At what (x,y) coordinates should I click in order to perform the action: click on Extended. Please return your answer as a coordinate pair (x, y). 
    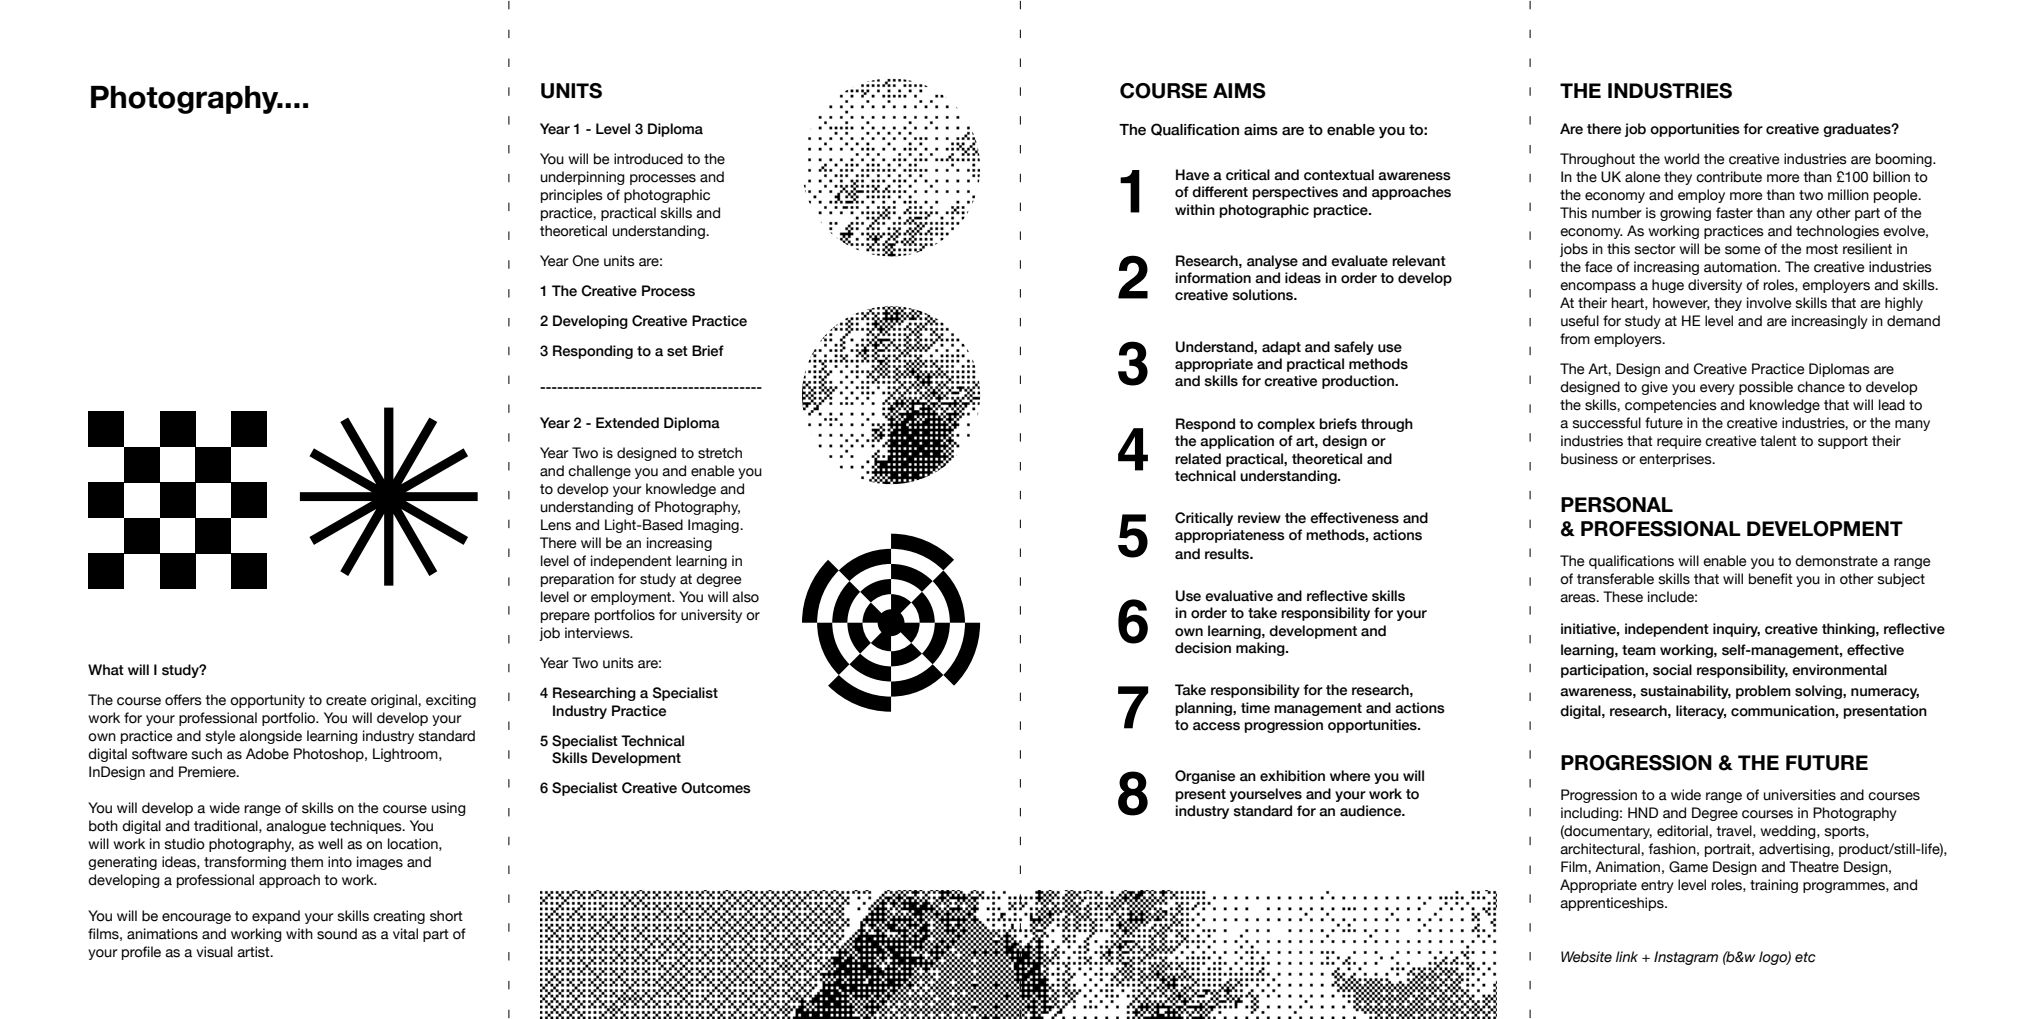
    Looking at the image, I should click on (627, 423).
